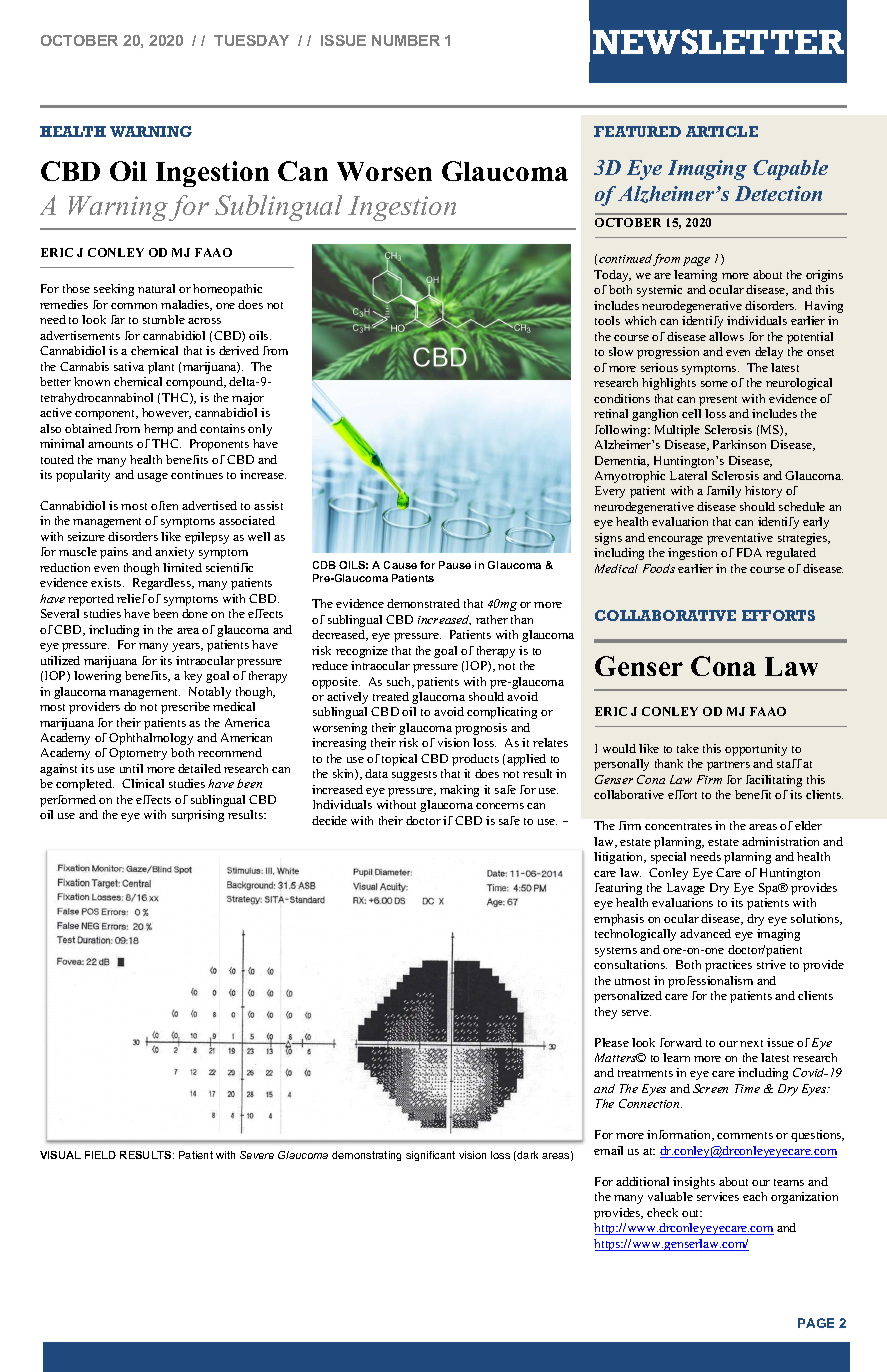 Image resolution: width=887 pixels, height=1372 pixels. Describe the element at coordinates (718, 41) in the document. I see `NEWSLETTER` at that location.
